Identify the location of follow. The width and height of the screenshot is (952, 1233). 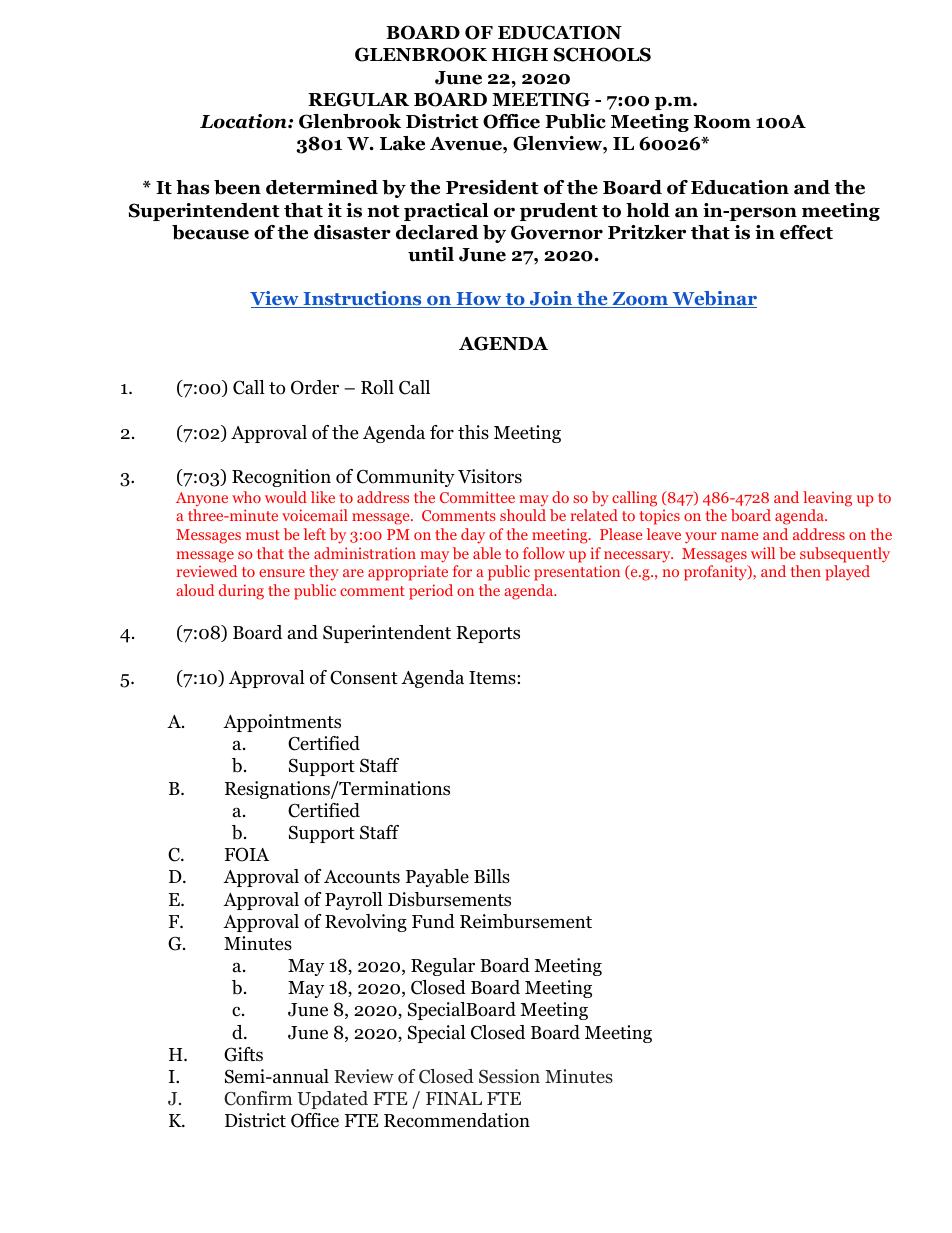
(544, 553).
